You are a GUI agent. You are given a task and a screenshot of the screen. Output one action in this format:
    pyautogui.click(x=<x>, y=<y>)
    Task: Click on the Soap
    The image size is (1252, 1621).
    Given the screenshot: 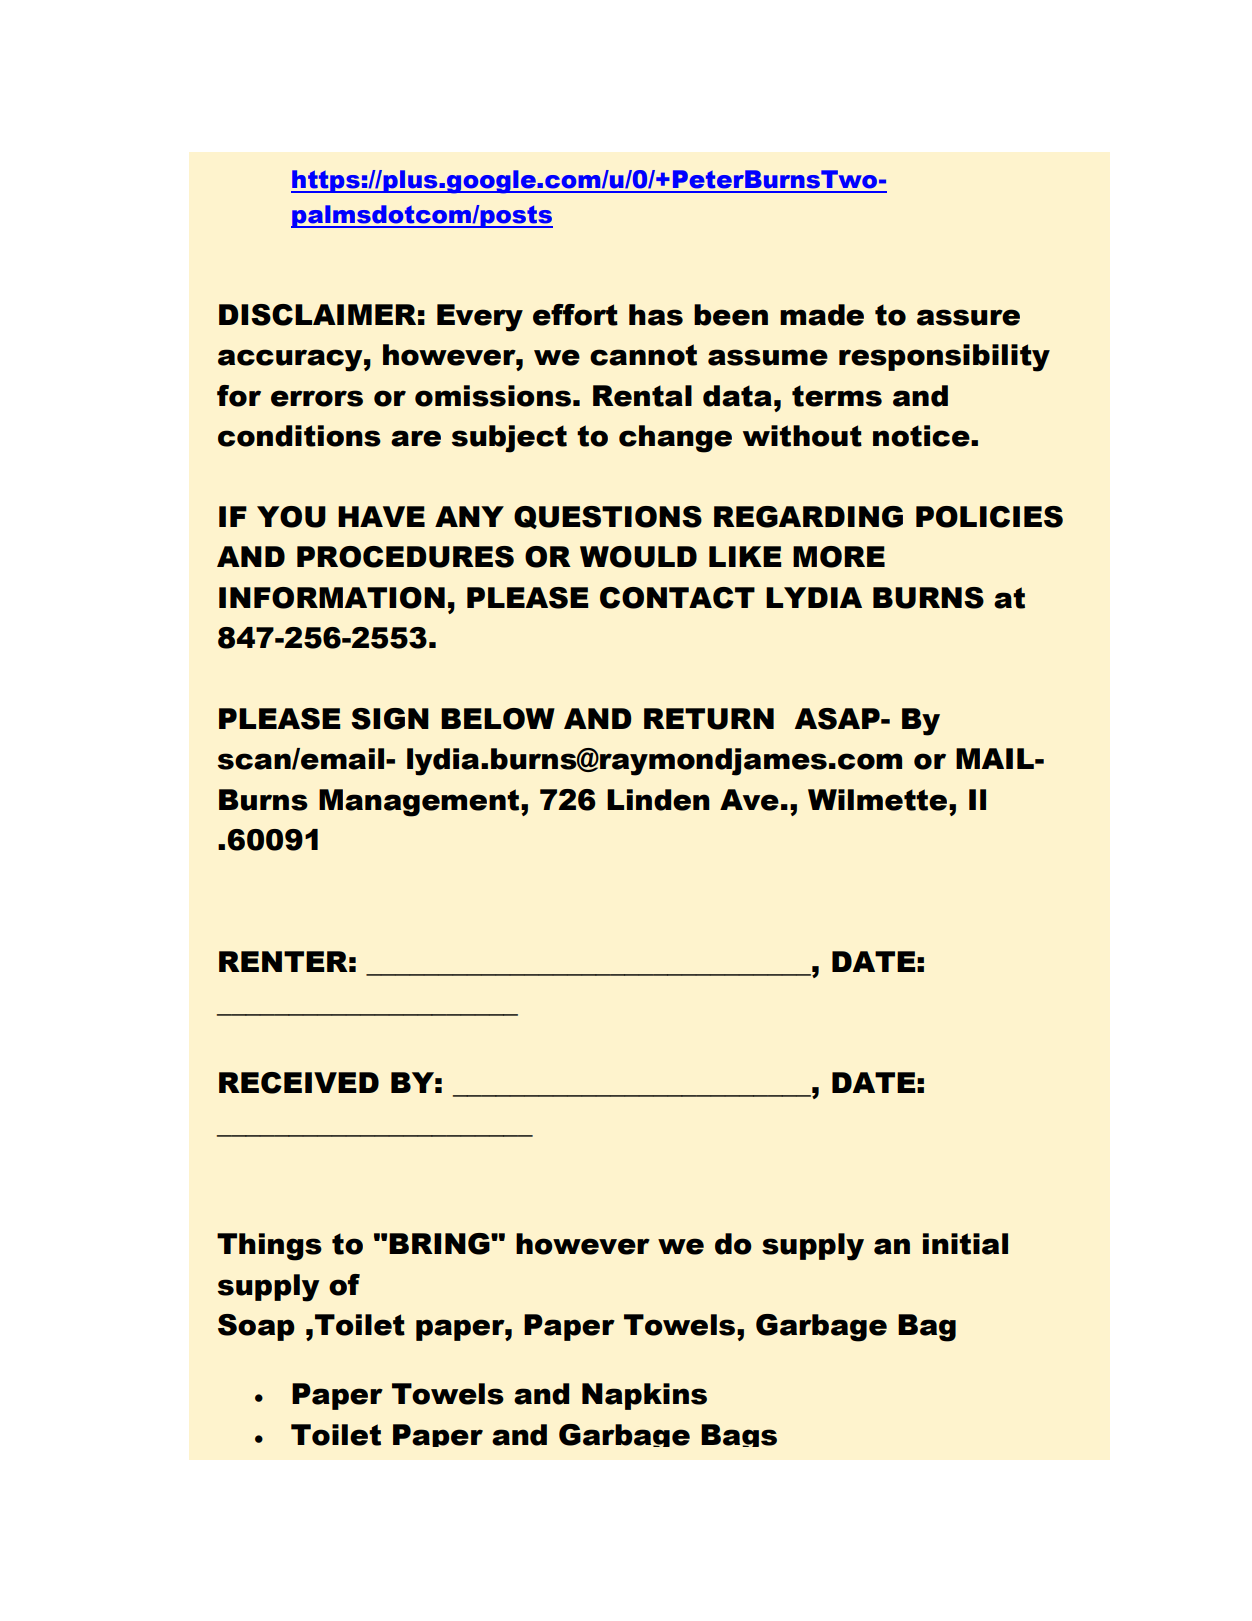 What is the action you would take?
    pyautogui.click(x=256, y=1327)
